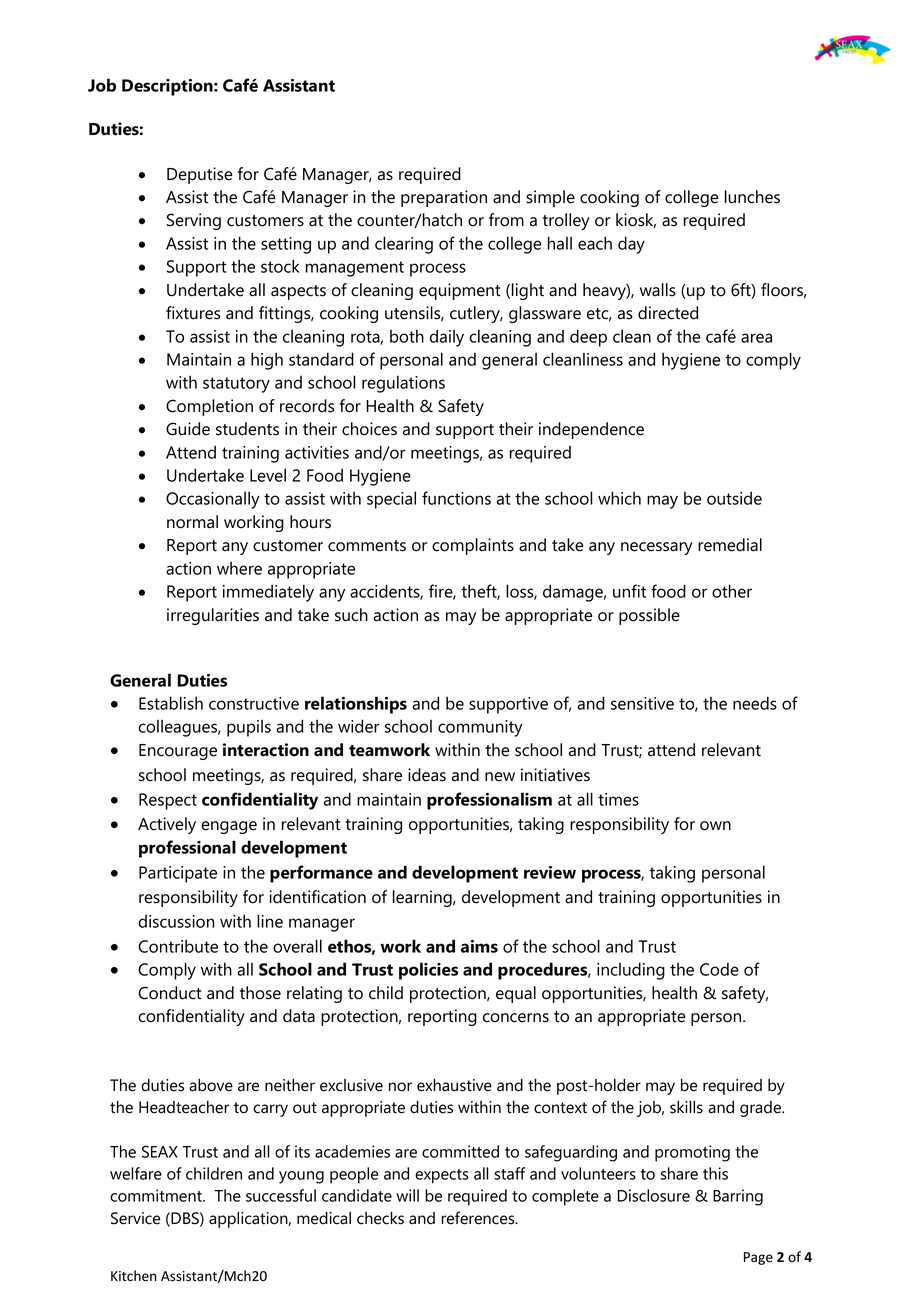 Image resolution: width=924 pixels, height=1308 pixels. Describe the element at coordinates (654, 1195) in the page. I see `Disclosure` at that location.
